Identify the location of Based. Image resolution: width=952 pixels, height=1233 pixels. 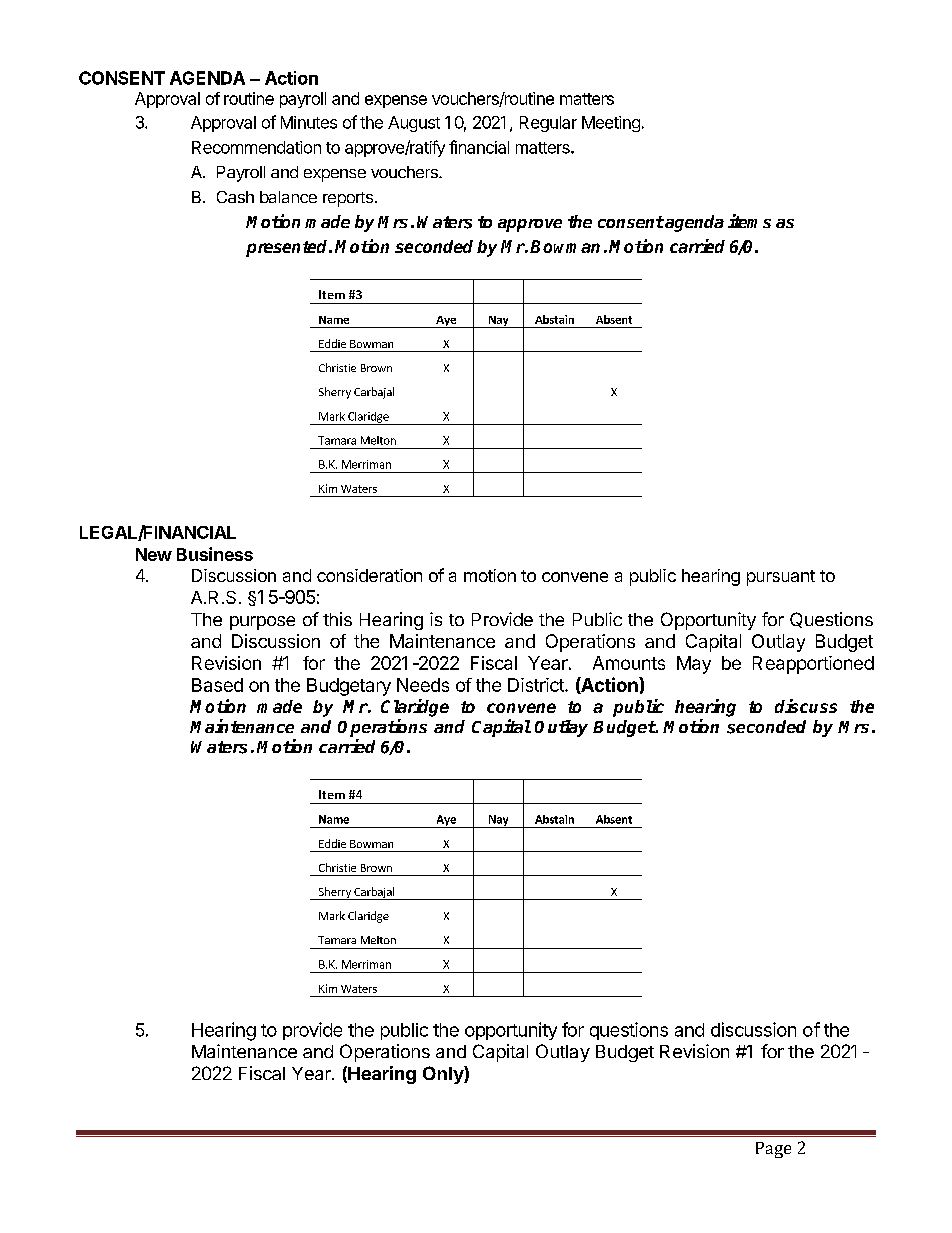
(217, 685).
